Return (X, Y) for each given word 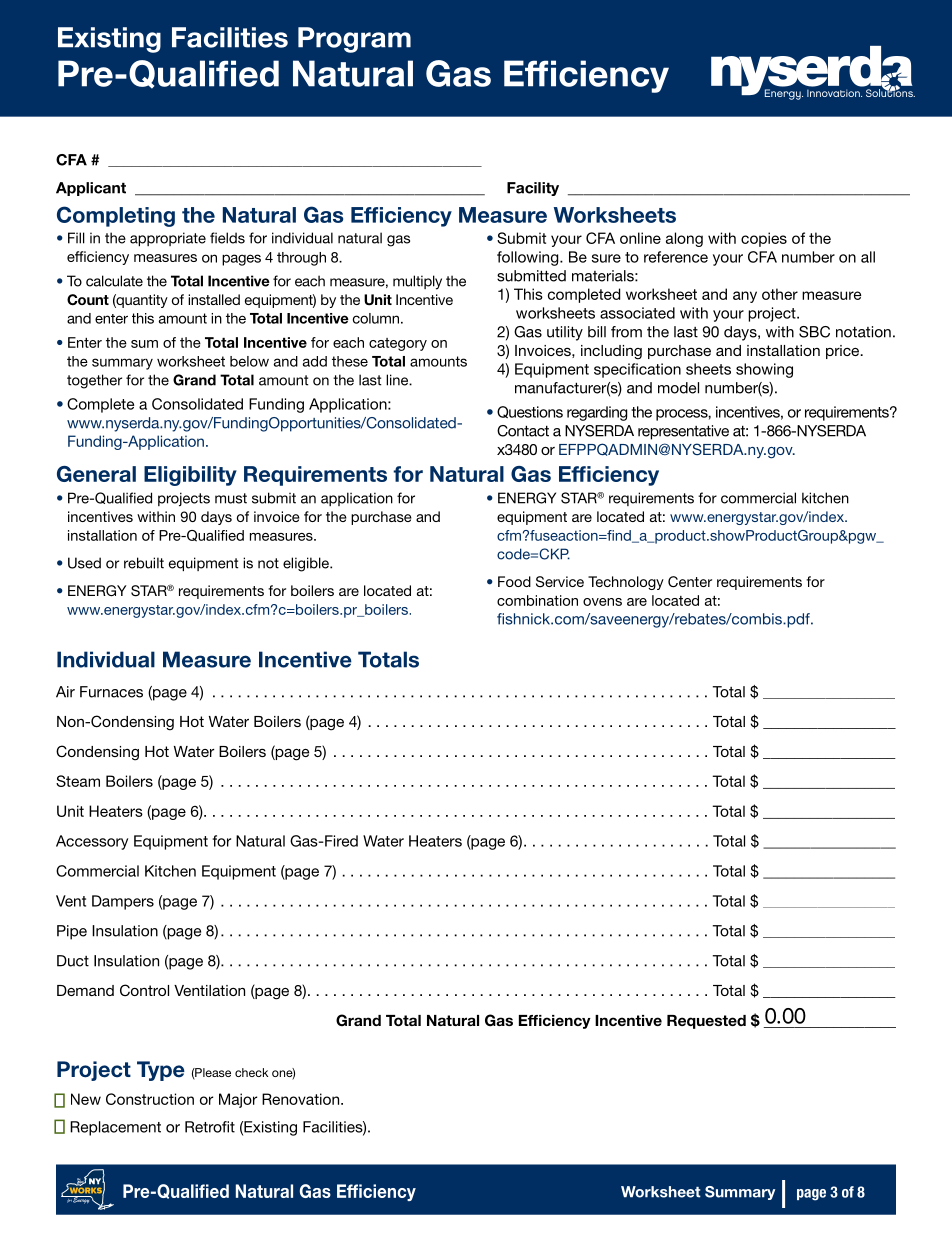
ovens (602, 602)
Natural (260, 841)
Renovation (302, 1099)
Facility (533, 189)
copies (764, 239)
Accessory (92, 842)
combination (537, 600)
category (398, 344)
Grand (194, 380)
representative (683, 432)
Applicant (91, 189)
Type (161, 1071)
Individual (106, 659)
